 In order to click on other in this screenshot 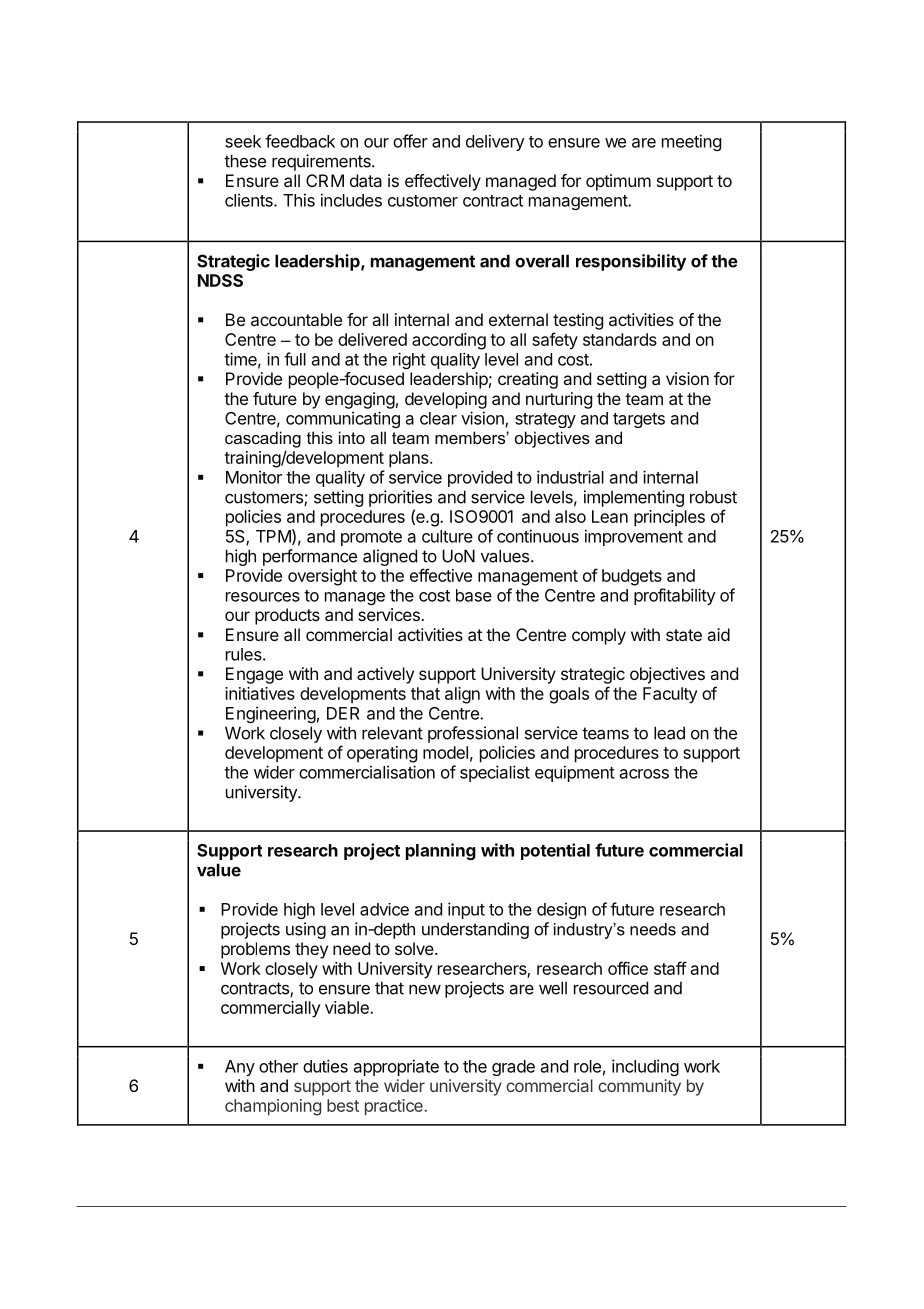, I will do `click(278, 1066)`.
